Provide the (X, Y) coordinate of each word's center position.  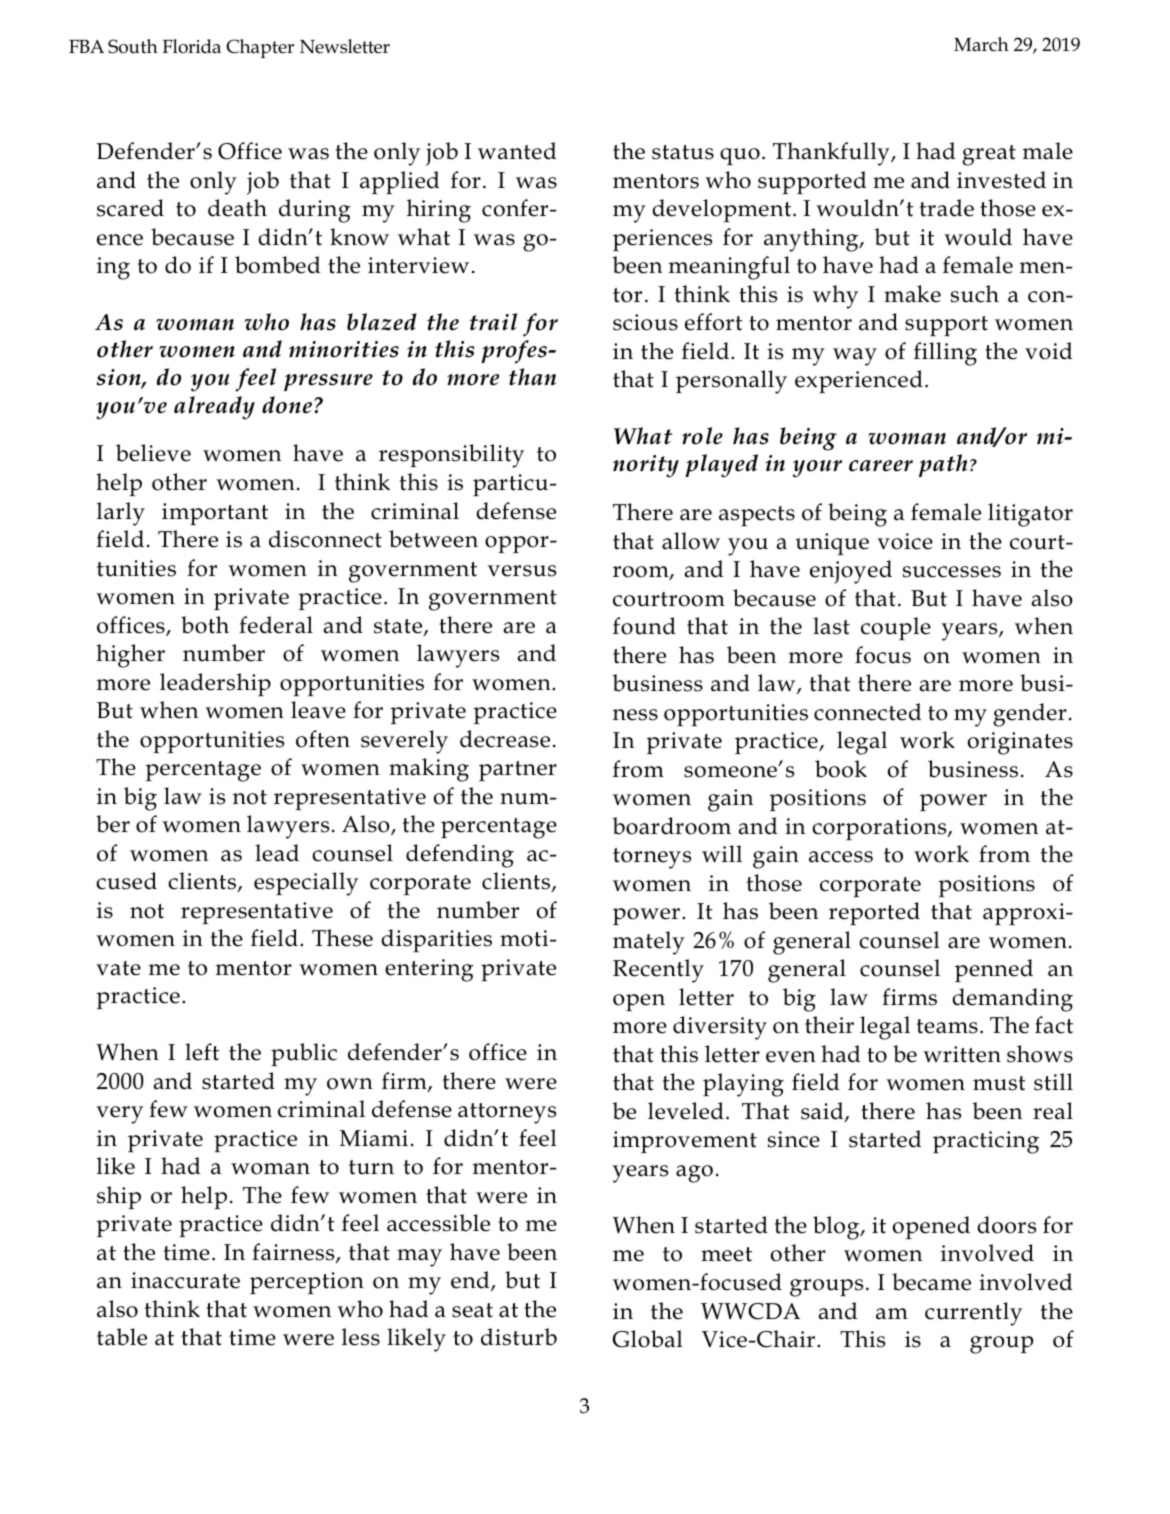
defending (460, 856)
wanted (517, 151)
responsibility (451, 456)
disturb (519, 1337)
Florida (191, 46)
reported (874, 913)
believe (153, 453)
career (881, 466)
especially (306, 884)
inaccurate (185, 1280)
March (981, 44)
